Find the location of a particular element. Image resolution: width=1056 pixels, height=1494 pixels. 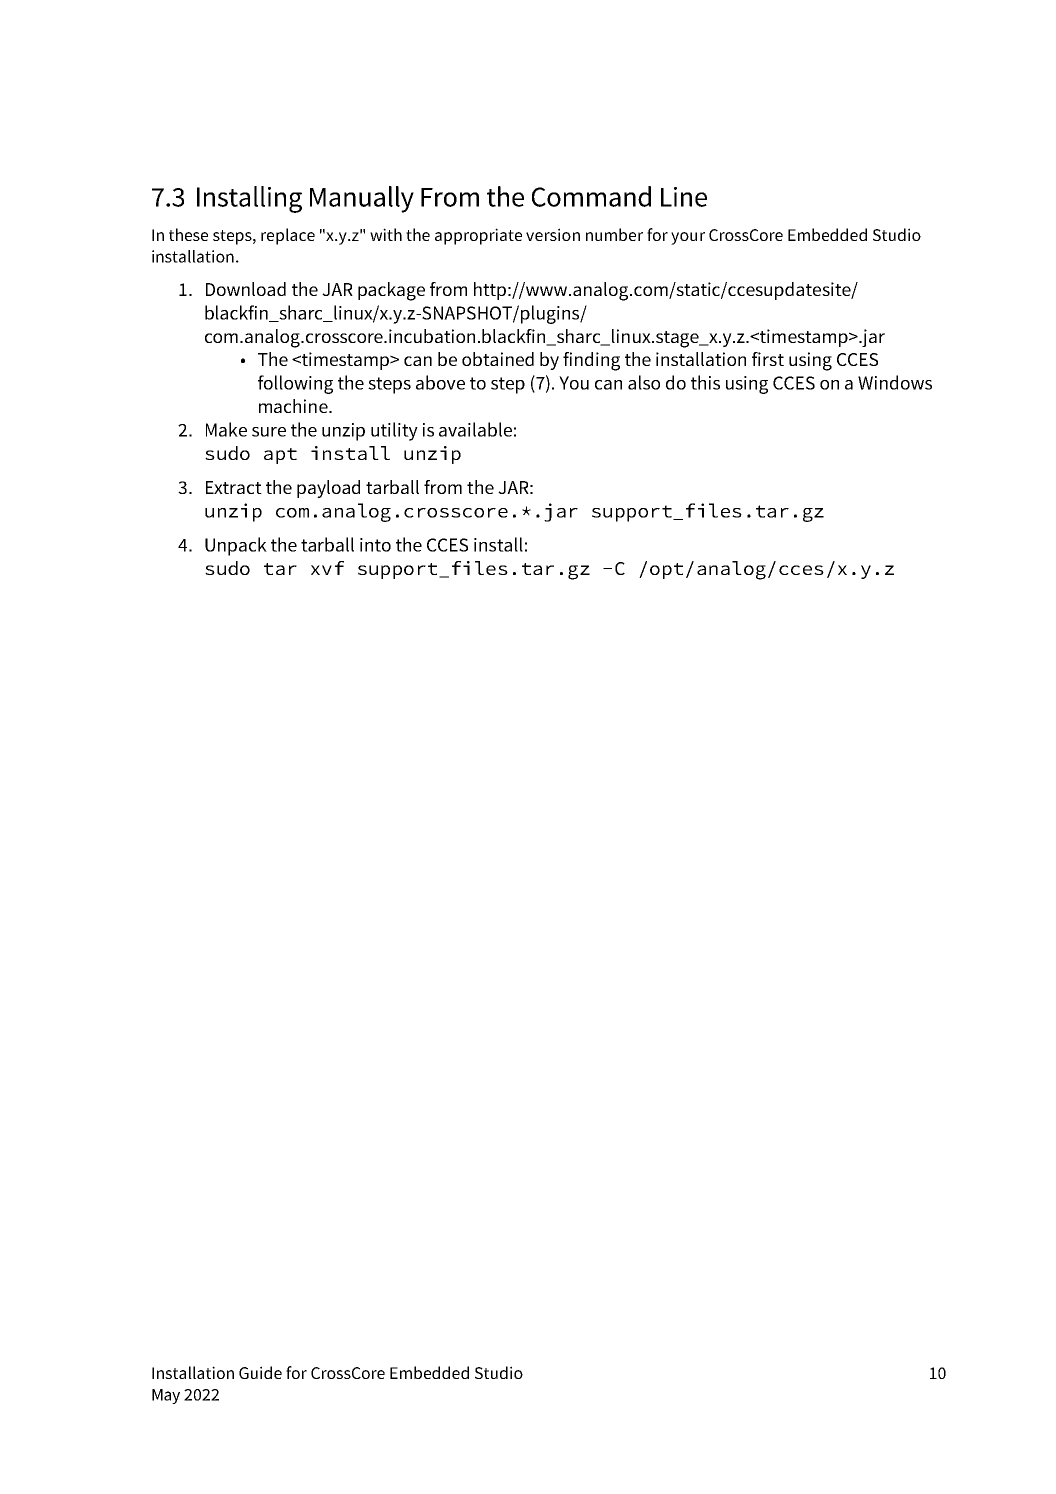

Guide is located at coordinates (260, 1372).
